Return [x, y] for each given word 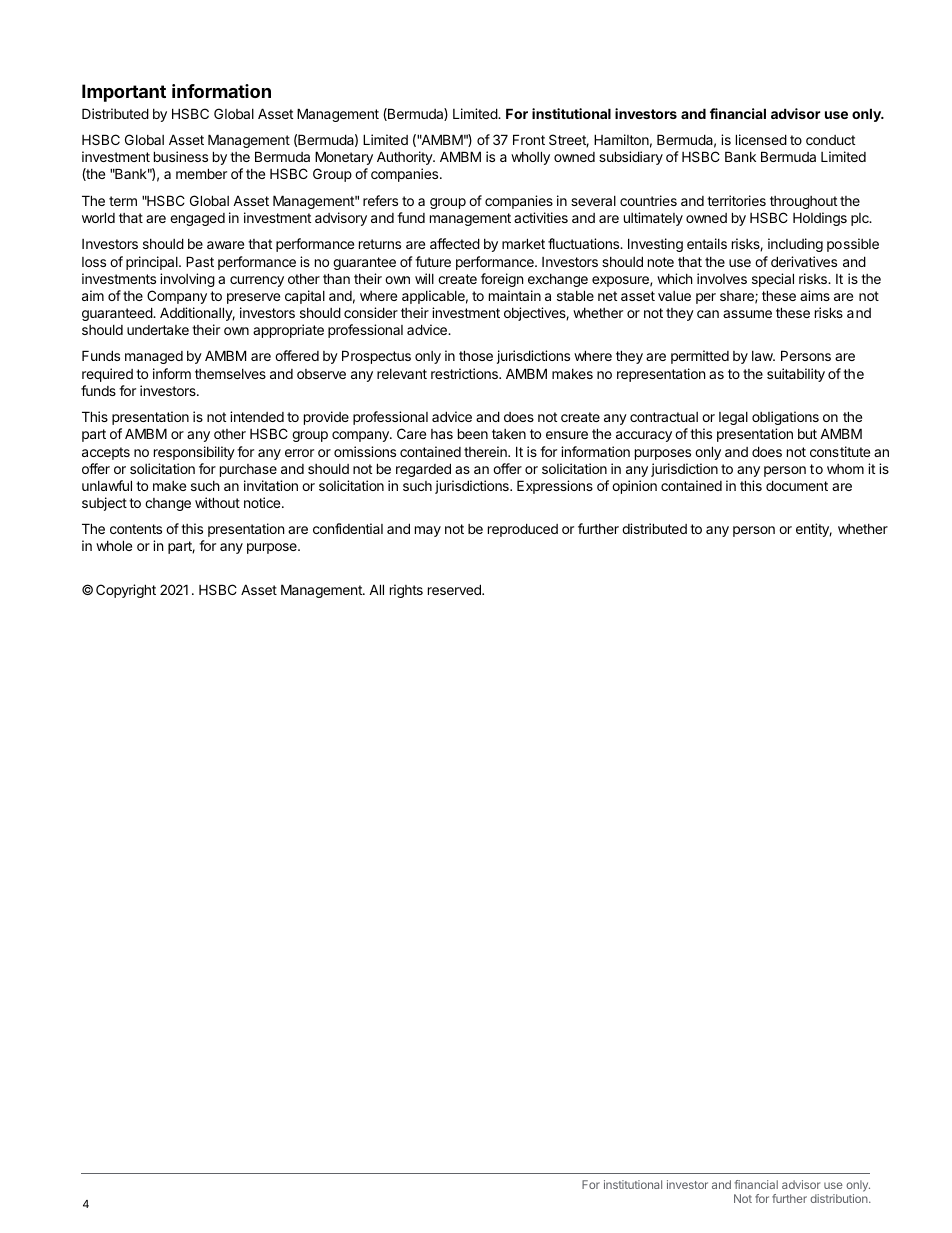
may [428, 531]
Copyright [126, 591]
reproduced [523, 530]
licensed [761, 139]
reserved [455, 589]
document [797, 485]
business [181, 156]
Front [529, 139]
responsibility [194, 453]
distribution [840, 1198]
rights [406, 591]
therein [486, 451]
